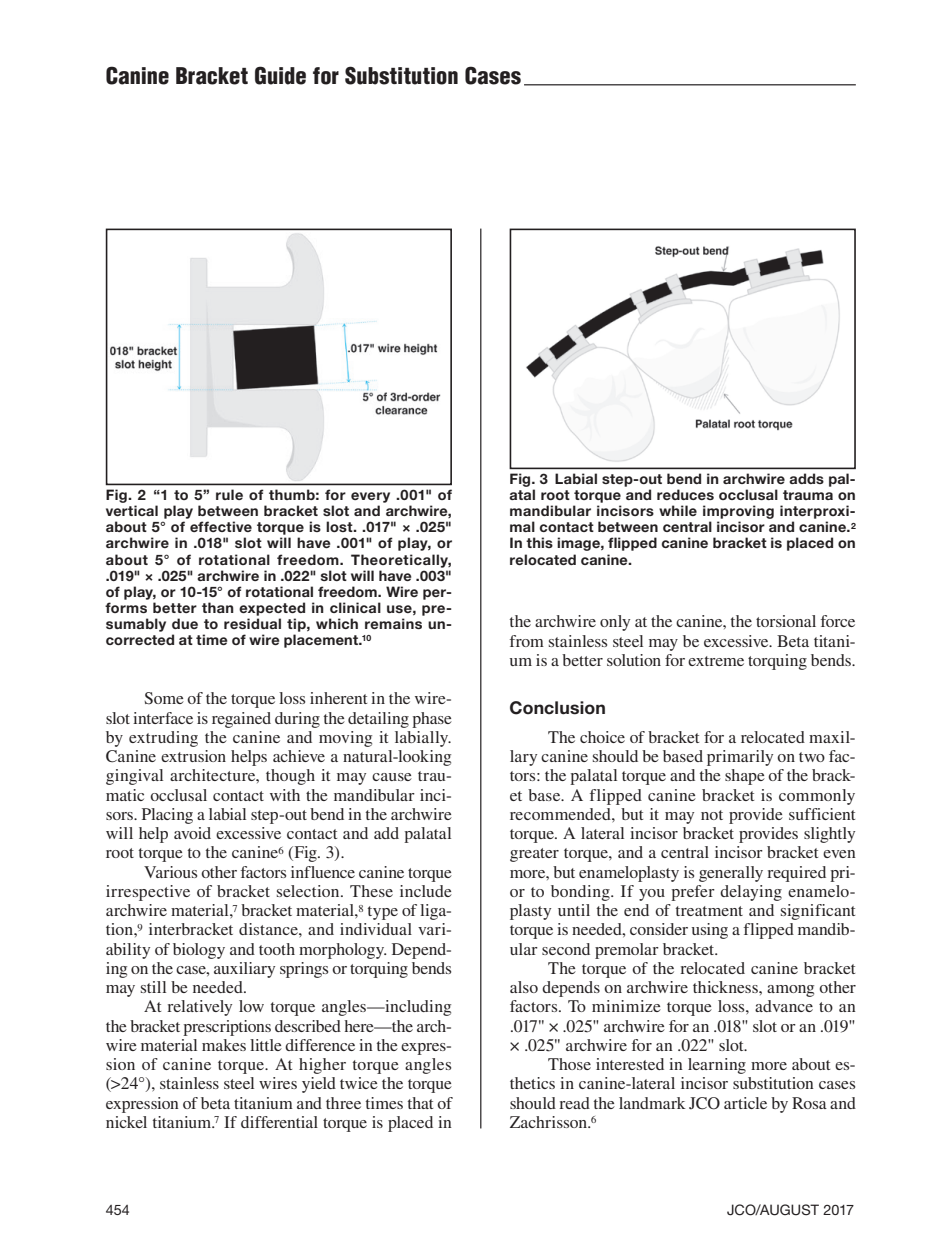 This screenshot has height=1256, width=952. I want to click on reduces, so click(685, 494).
